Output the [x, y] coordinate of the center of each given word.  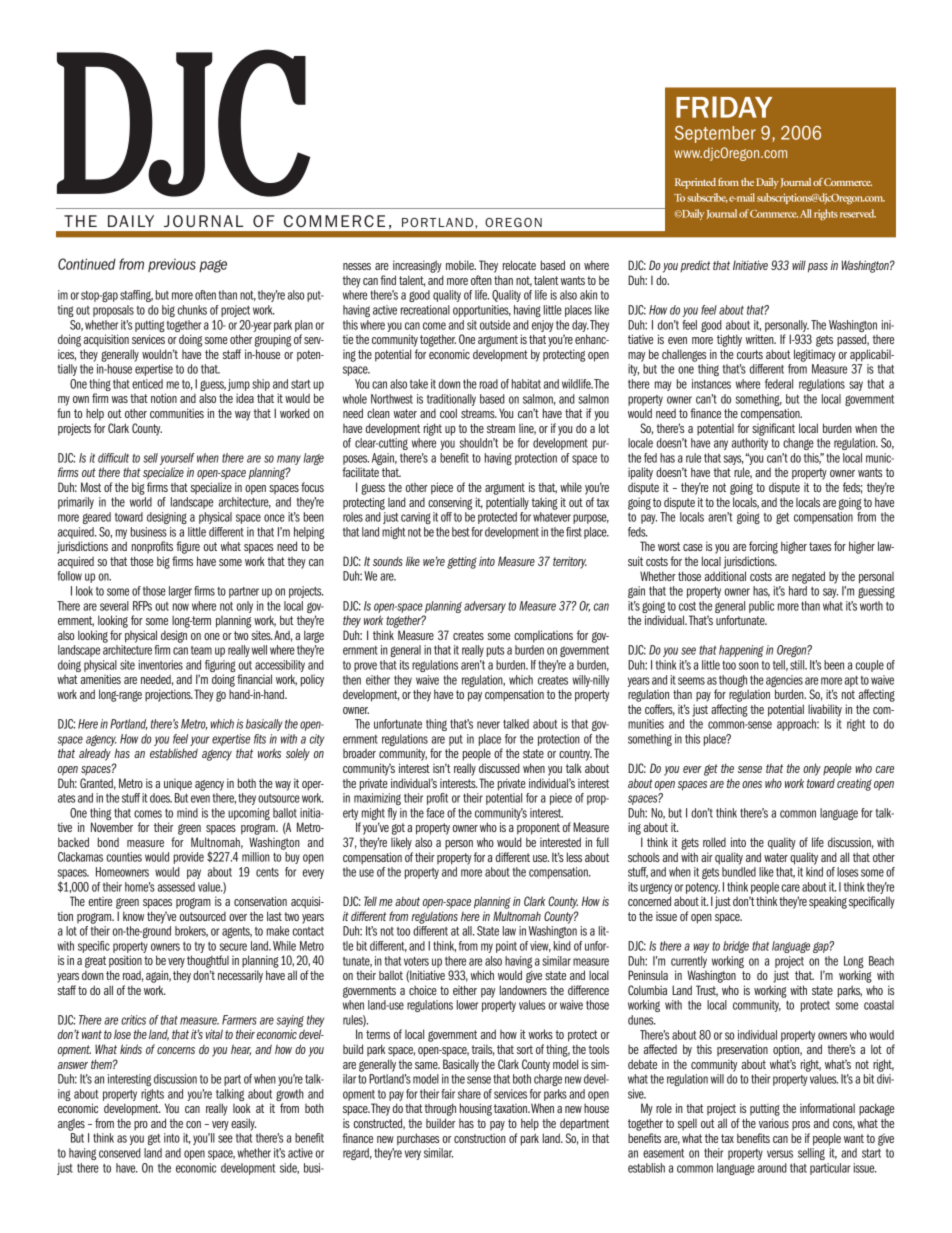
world [141, 502]
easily [243, 1124]
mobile [461, 265]
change [798, 444]
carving [416, 518]
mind [187, 813]
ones [752, 784]
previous [172, 265]
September [715, 134]
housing [476, 1109]
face [435, 813]
